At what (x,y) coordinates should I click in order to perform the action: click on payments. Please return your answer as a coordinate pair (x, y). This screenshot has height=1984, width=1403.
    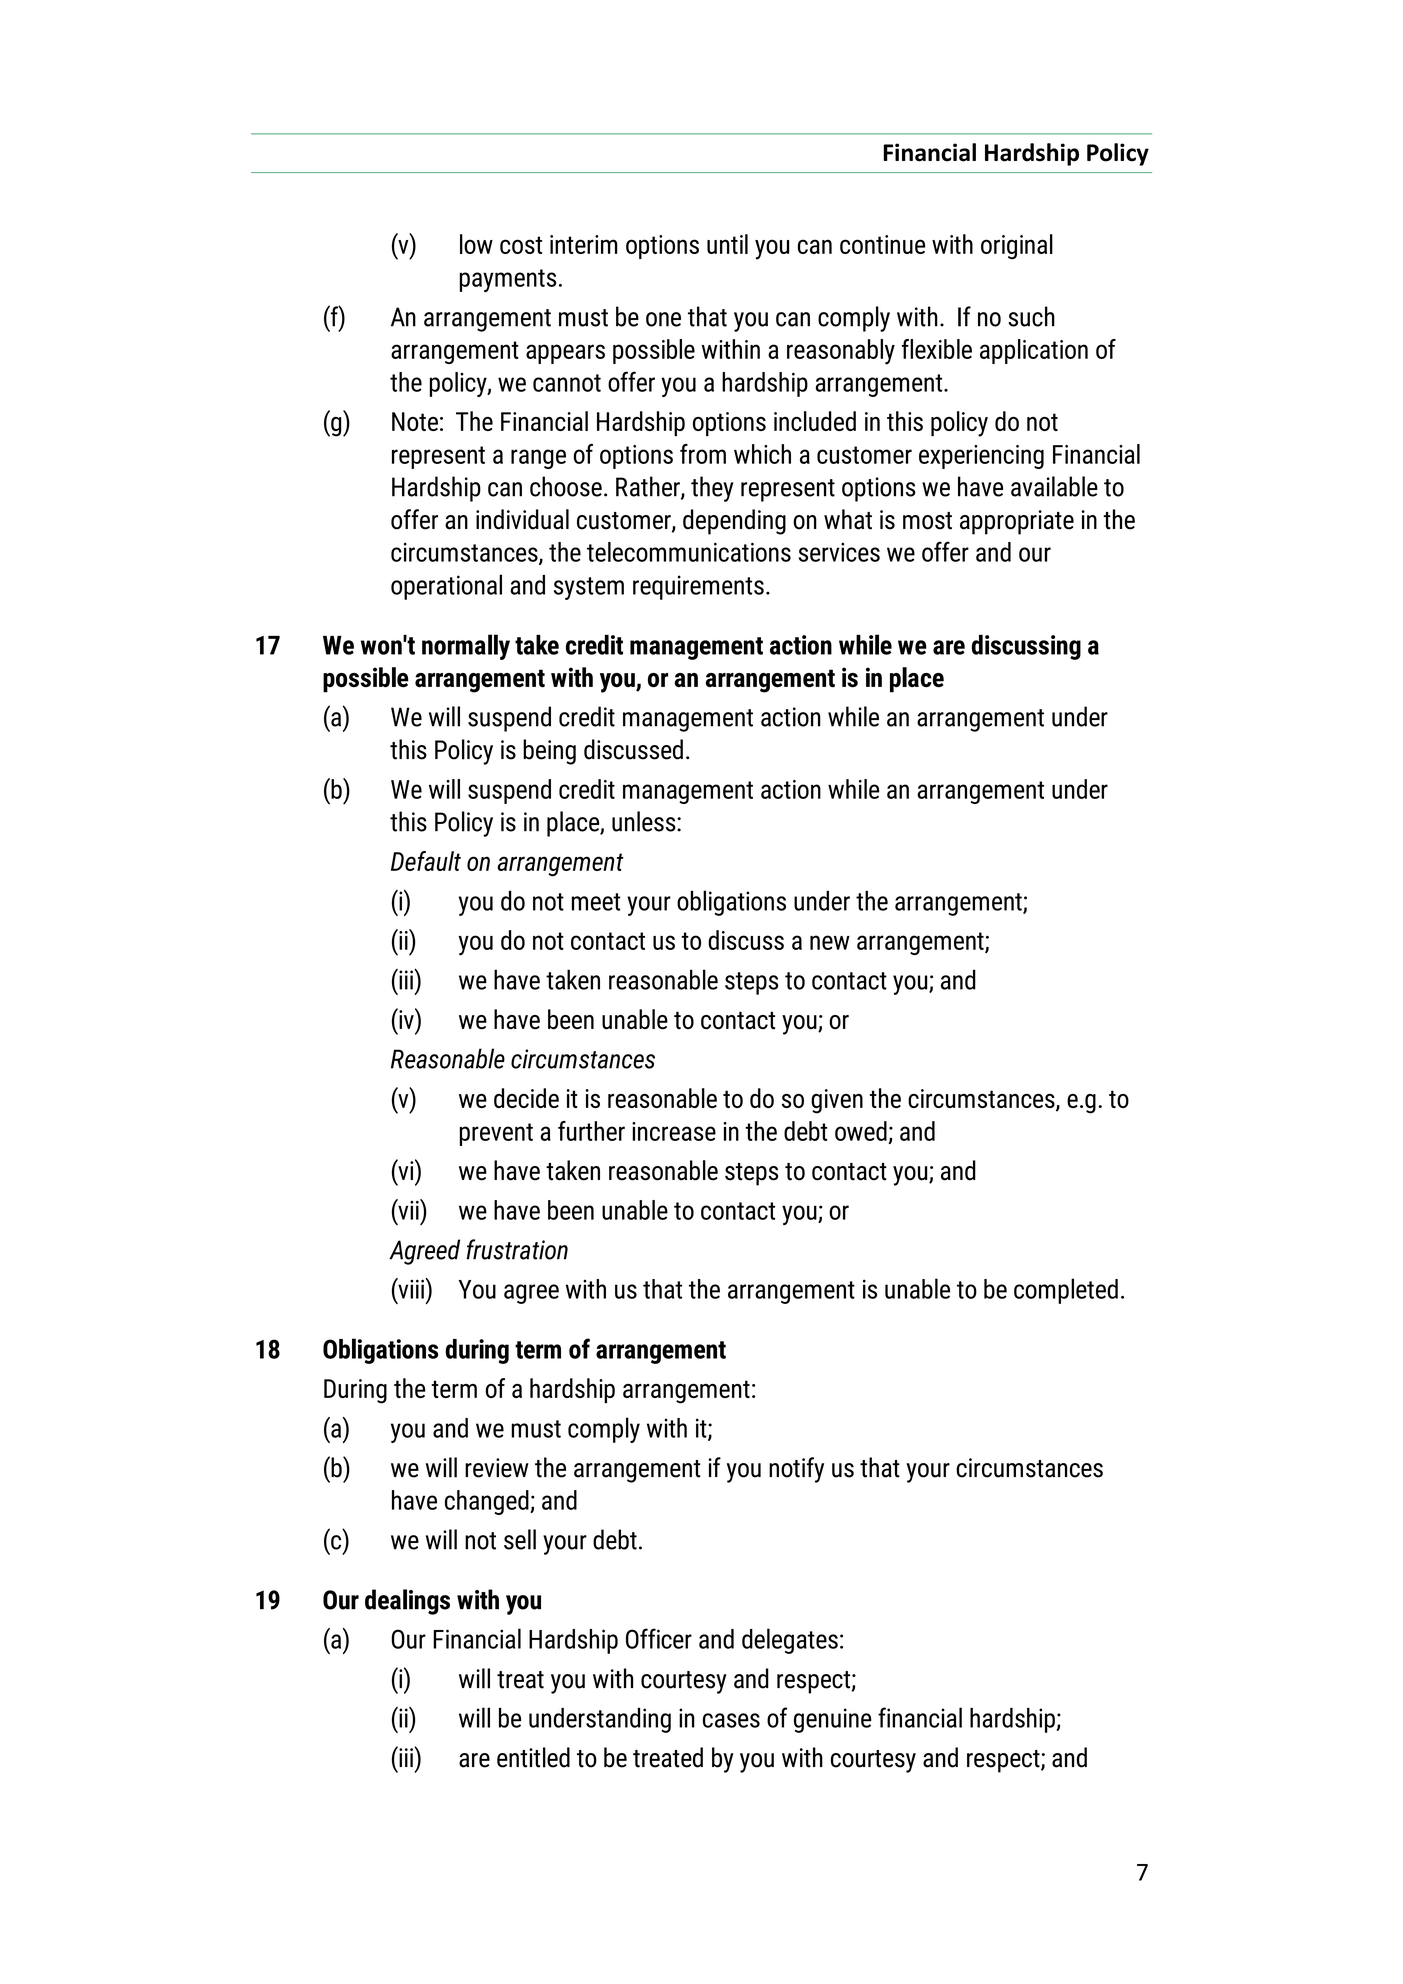
    Looking at the image, I should click on (508, 280).
